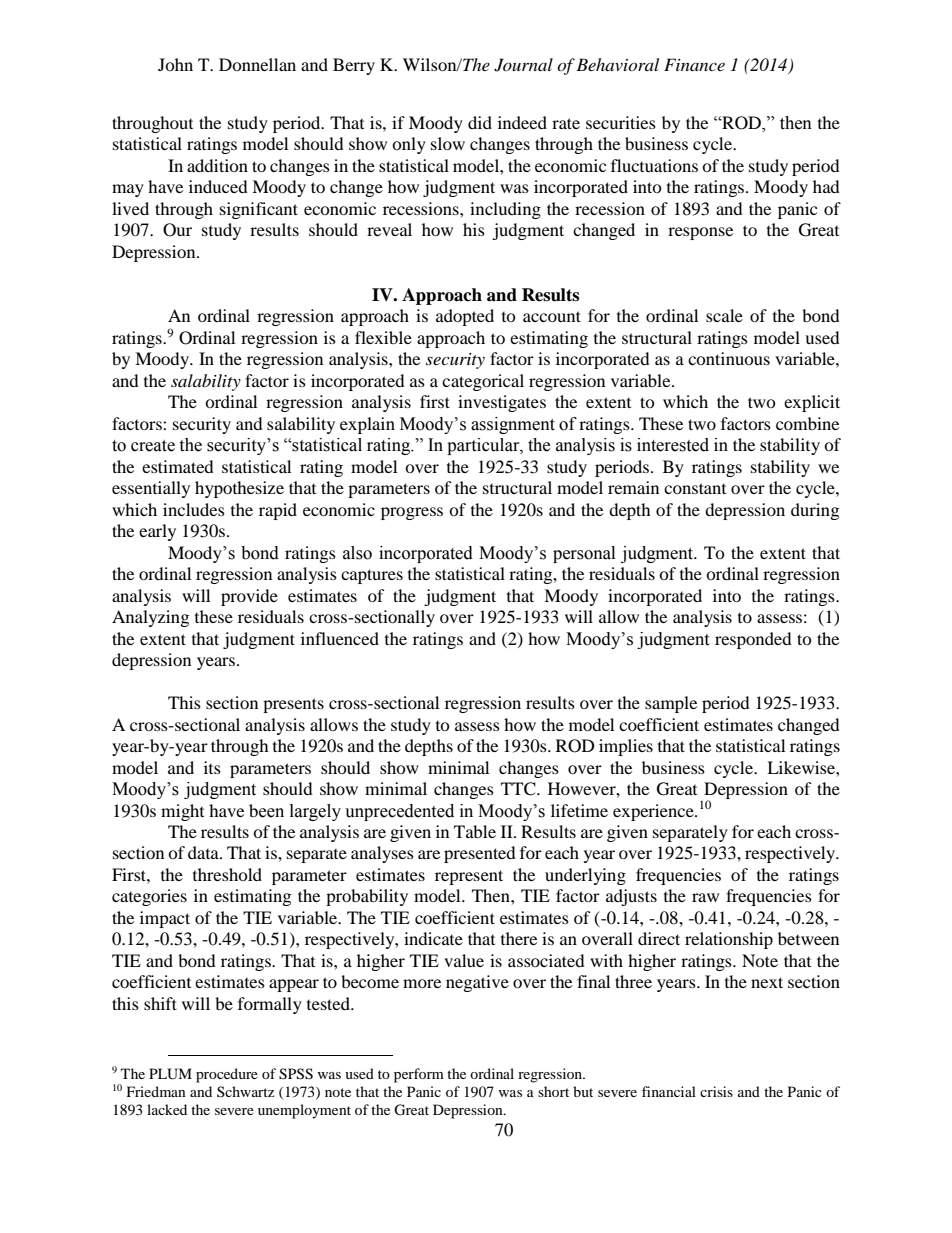 The height and width of the image is (1233, 952). I want to click on procedure, so click(227, 1075).
